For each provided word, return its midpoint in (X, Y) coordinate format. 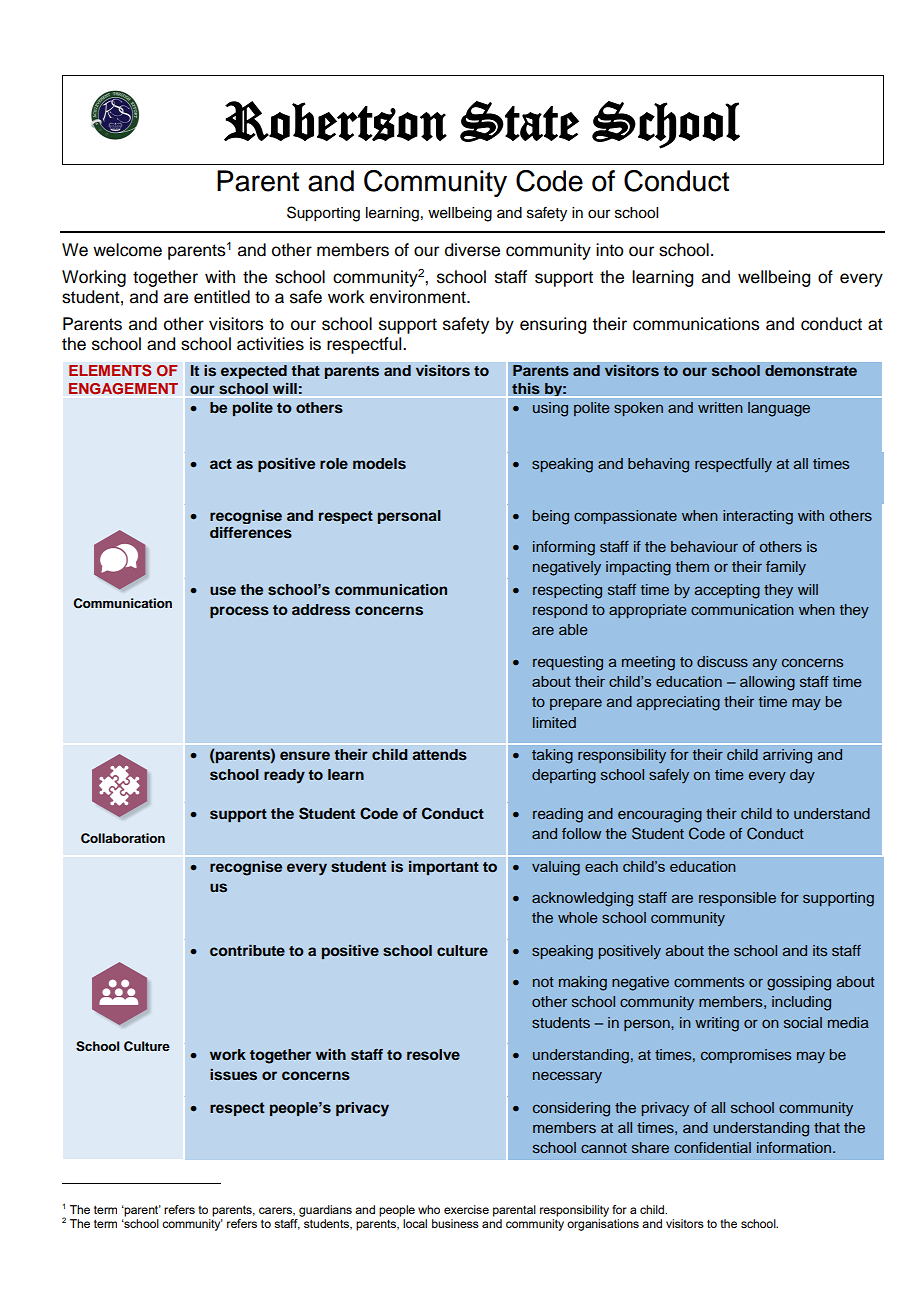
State (519, 121)
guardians (325, 1211)
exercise (466, 1209)
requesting (568, 663)
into (610, 250)
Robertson (335, 121)
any (765, 664)
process (239, 612)
